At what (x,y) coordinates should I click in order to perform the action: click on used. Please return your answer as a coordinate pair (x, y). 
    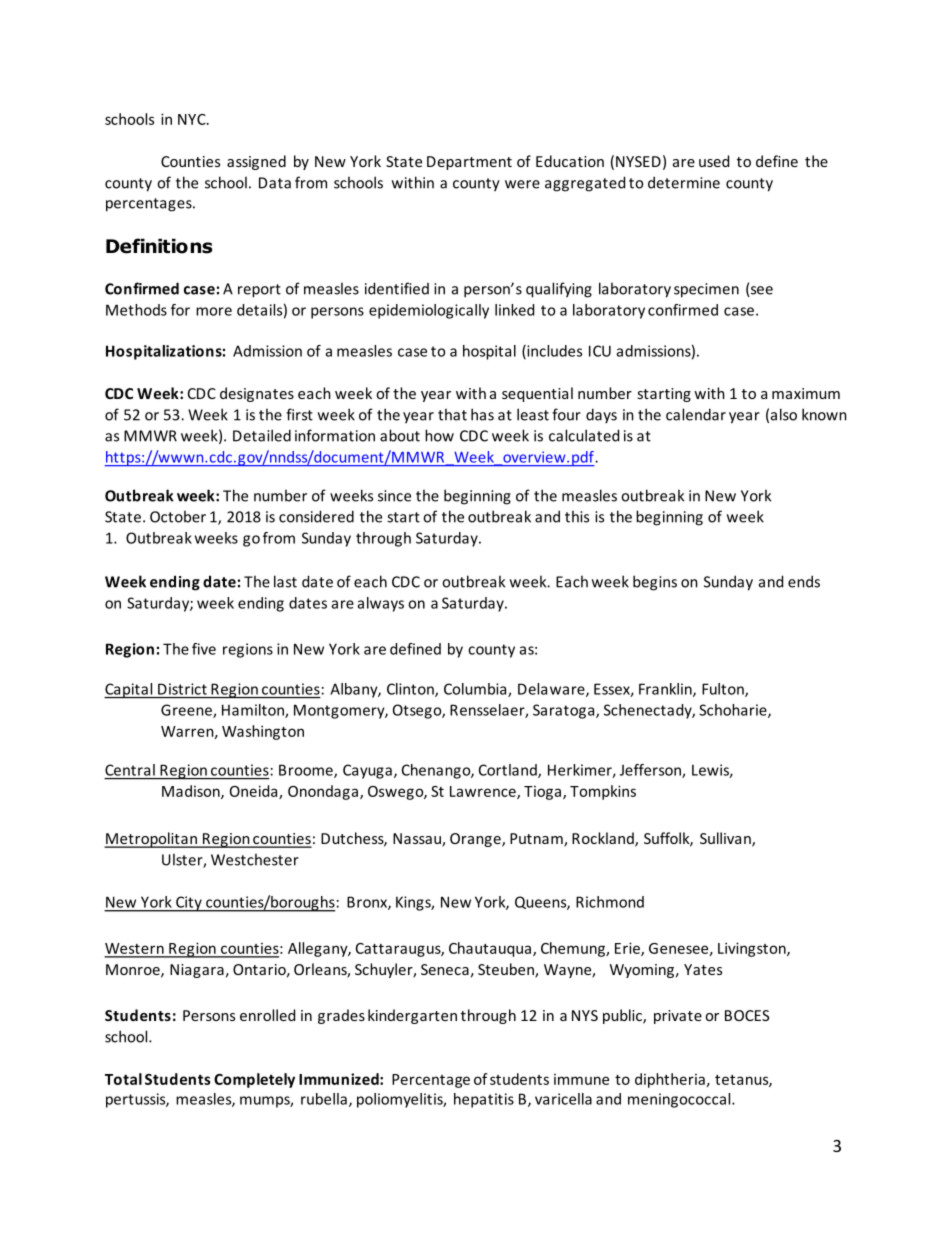
    Looking at the image, I should click on (714, 161).
